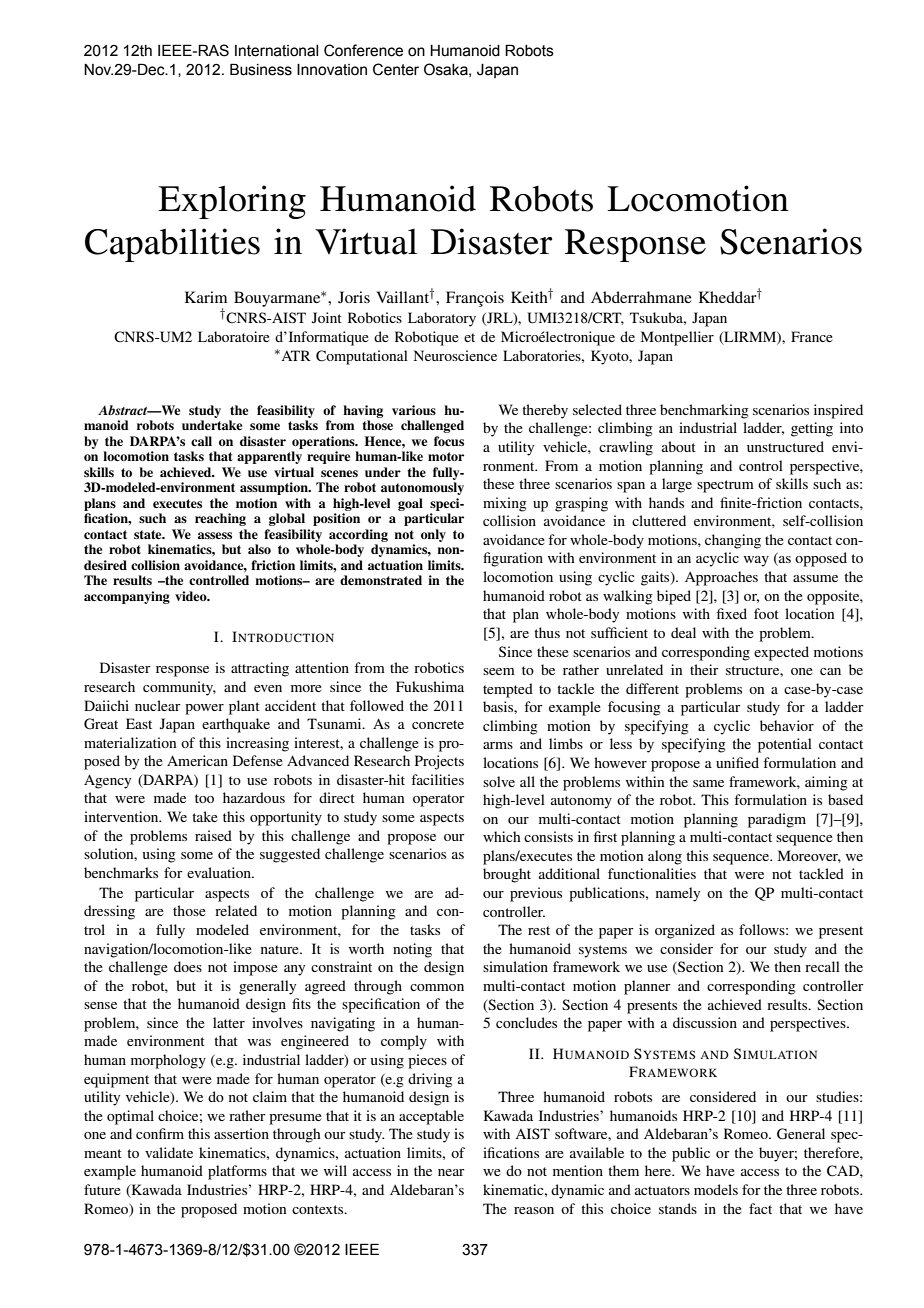  I want to click on namely, so click(678, 894).
